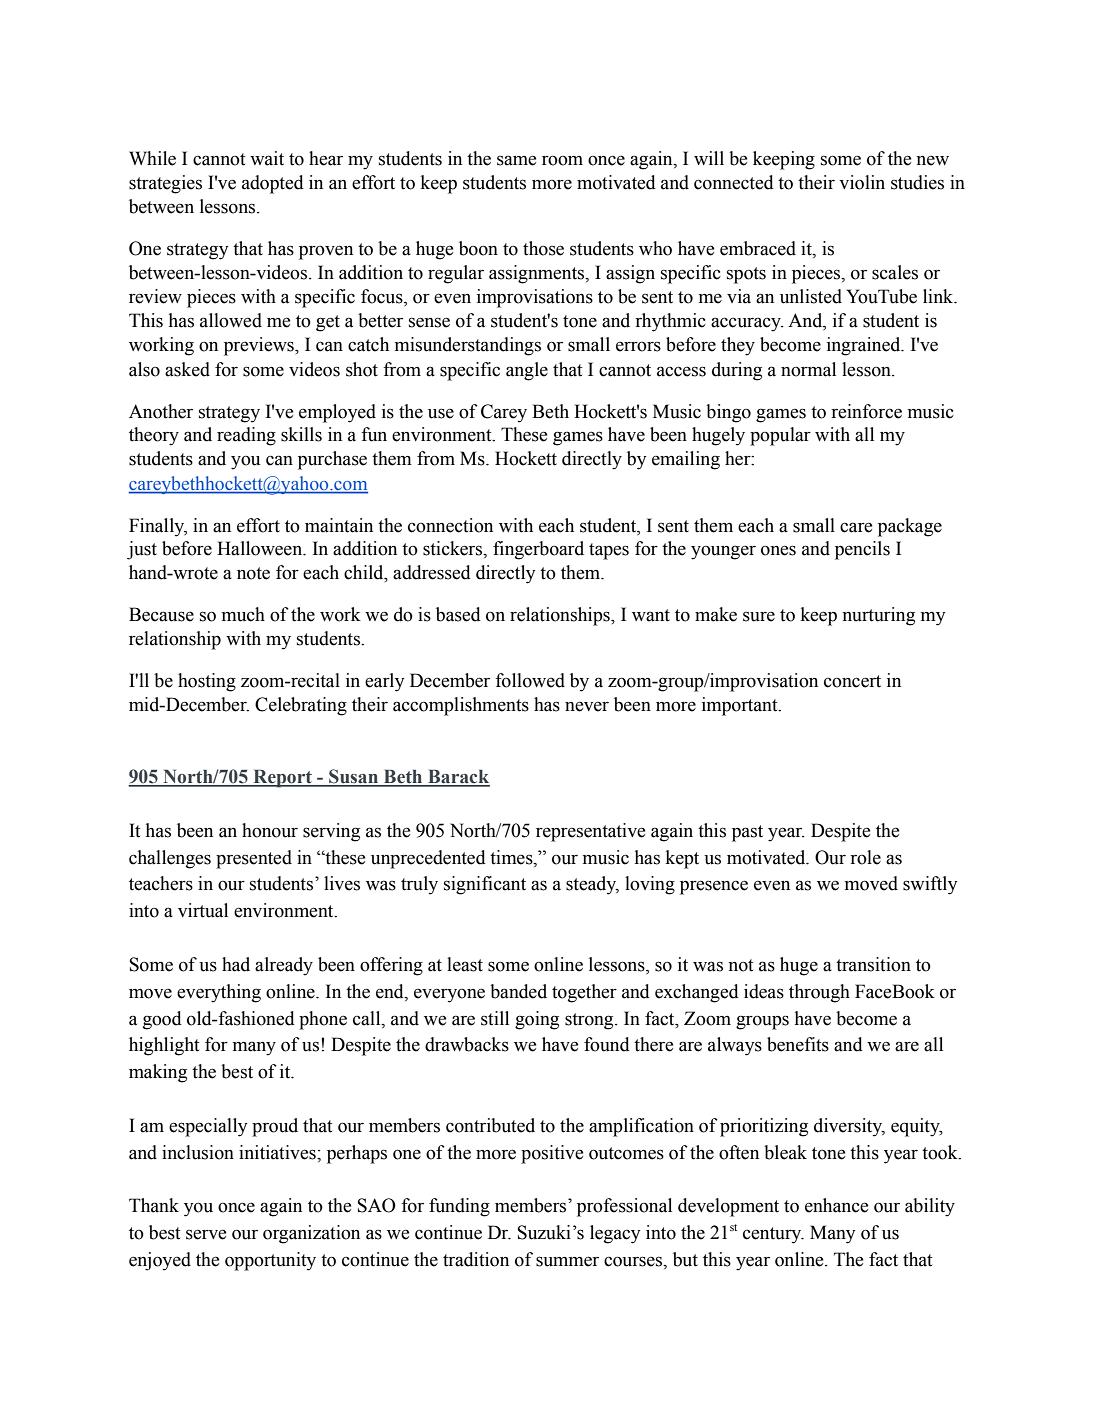 Image resolution: width=1094 pixels, height=1416 pixels. What do you see at coordinates (206, 1234) in the document?
I see `serve` at bounding box center [206, 1234].
